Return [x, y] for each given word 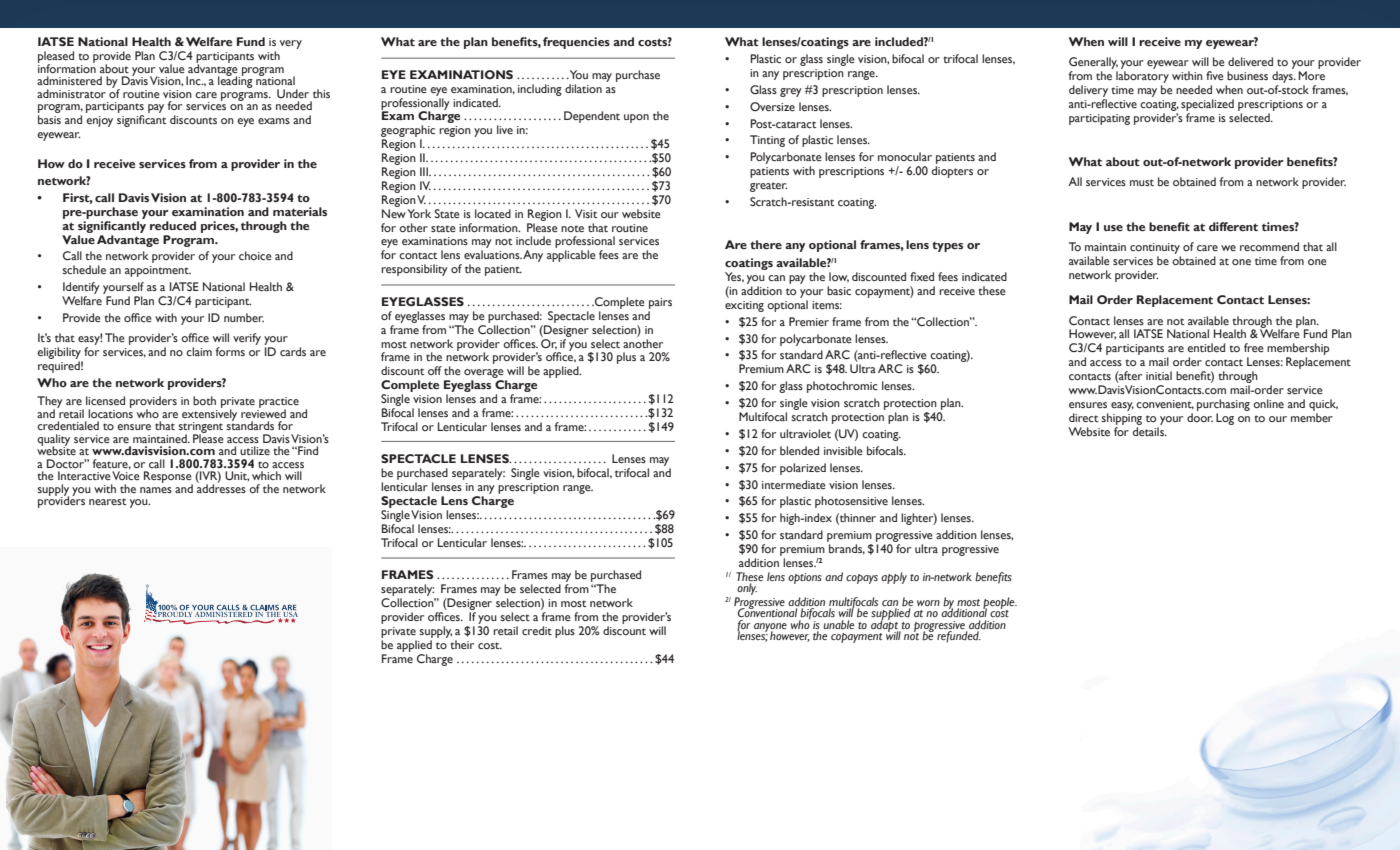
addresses [221, 487]
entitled [1206, 347]
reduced [173, 225]
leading [235, 81]
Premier [809, 321]
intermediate [794, 484]
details [1150, 431]
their [462, 644]
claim [199, 351]
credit [537, 630]
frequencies [576, 43]
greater [768, 187]
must [1142, 182]
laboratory [1142, 77]
